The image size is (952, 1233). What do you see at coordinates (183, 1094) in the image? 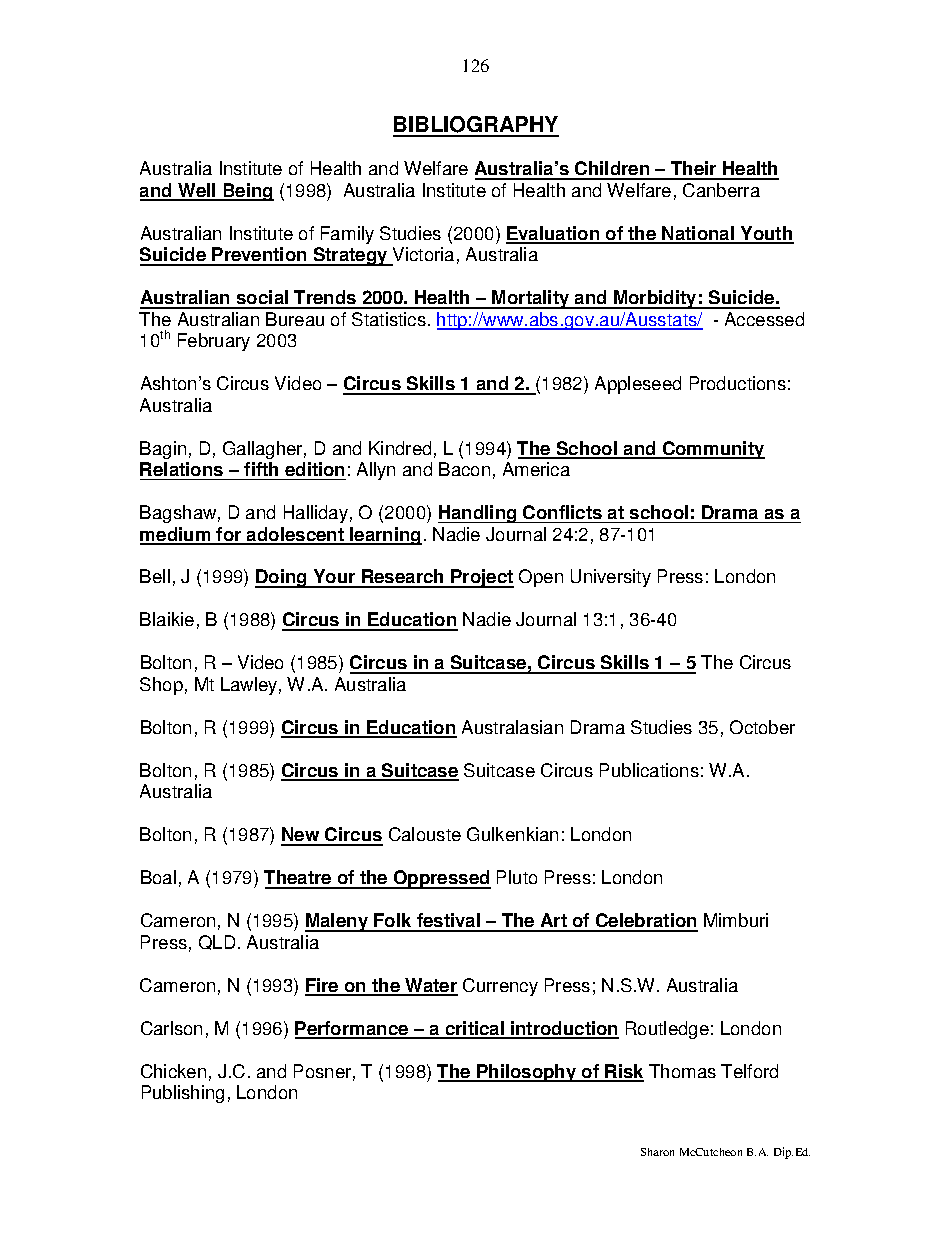
I see `Publishing` at bounding box center [183, 1094].
